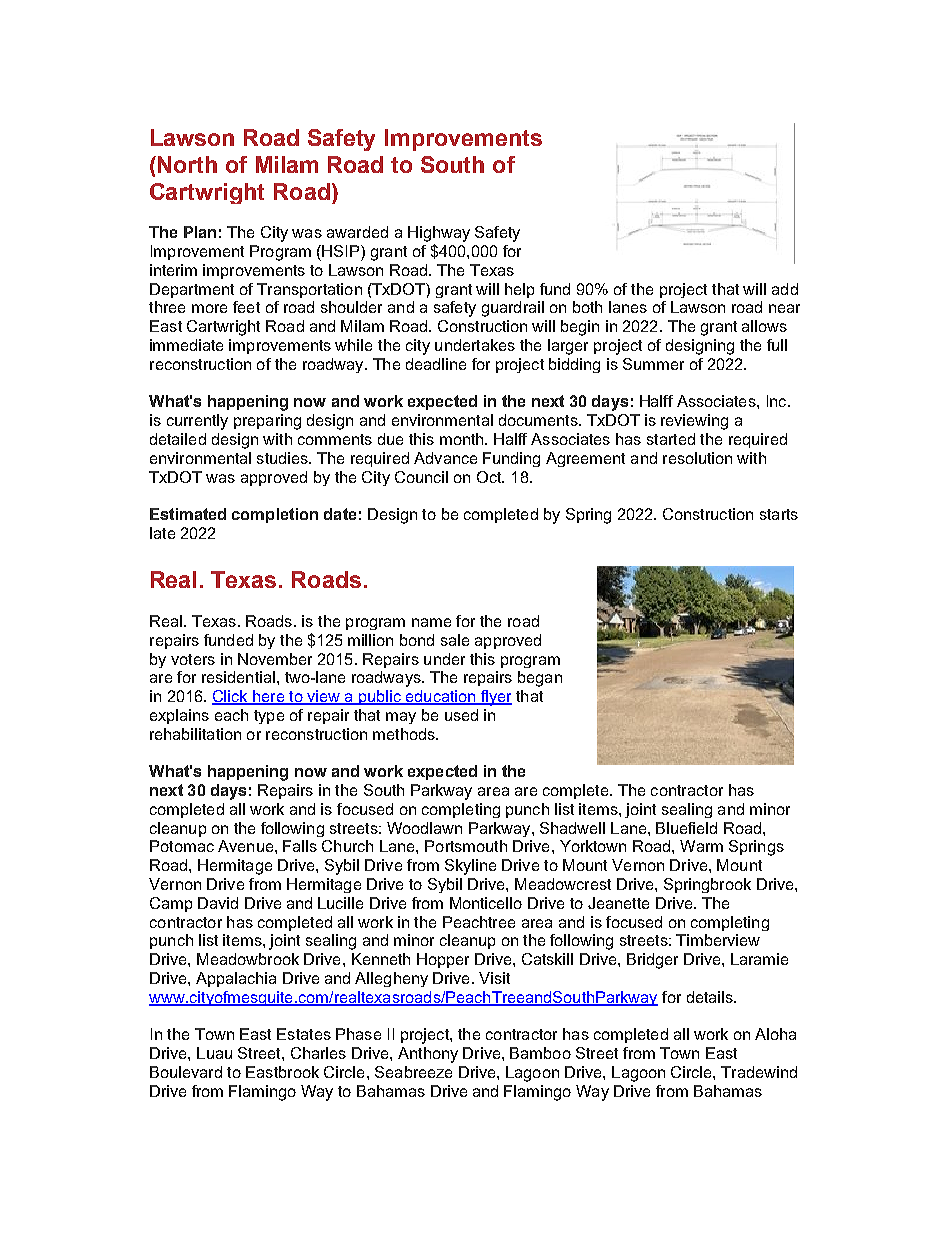  I want to click on North, so click(187, 164).
